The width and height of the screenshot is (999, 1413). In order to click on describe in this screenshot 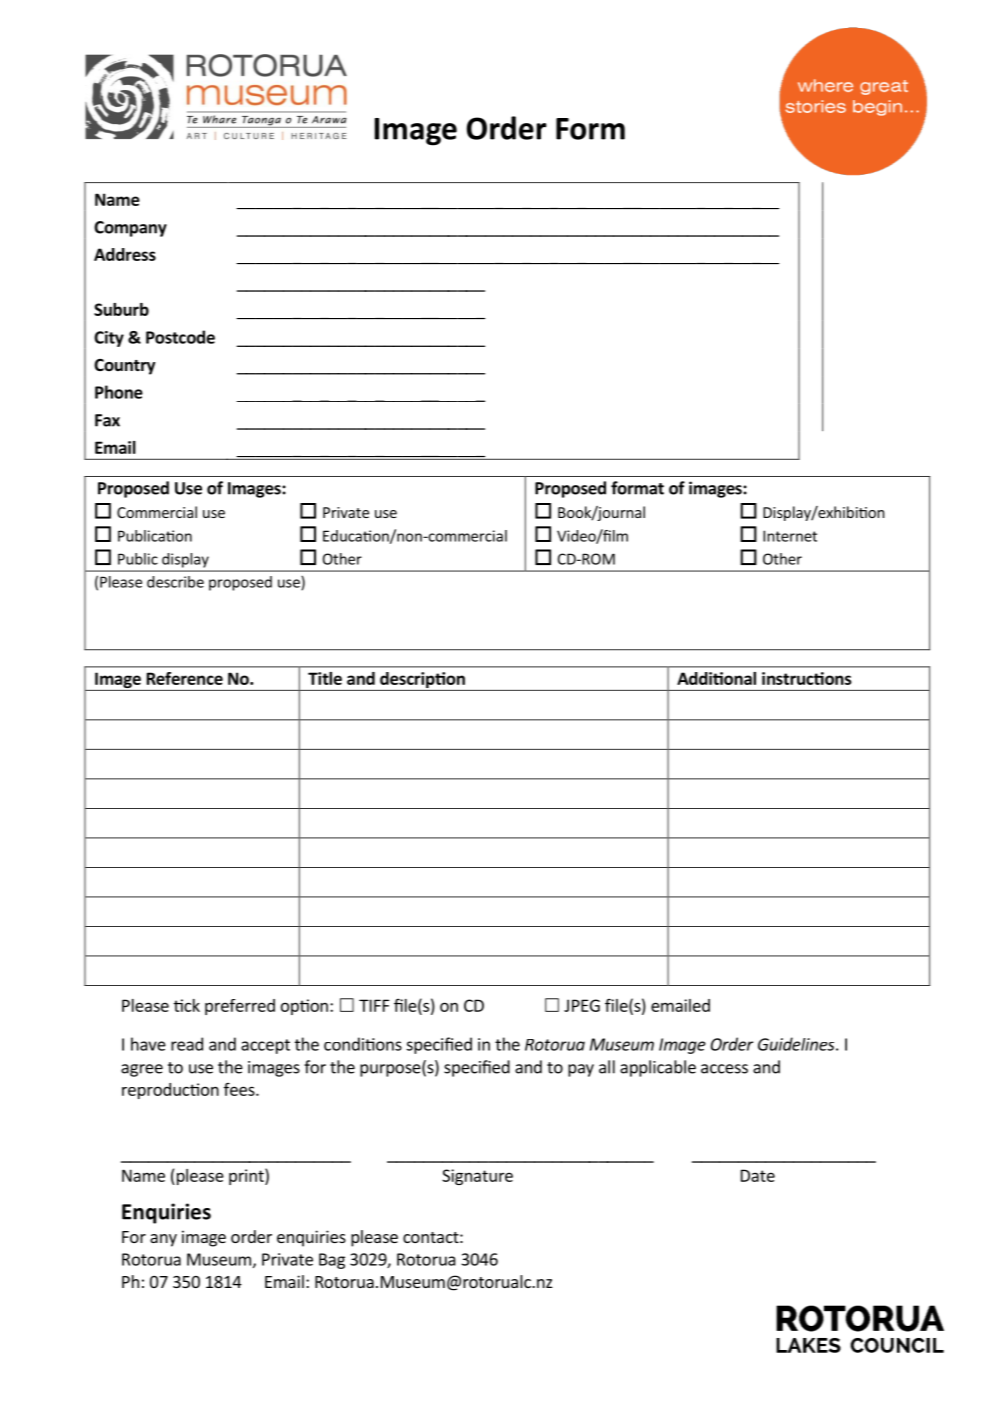, I will do `click(175, 582)`.
